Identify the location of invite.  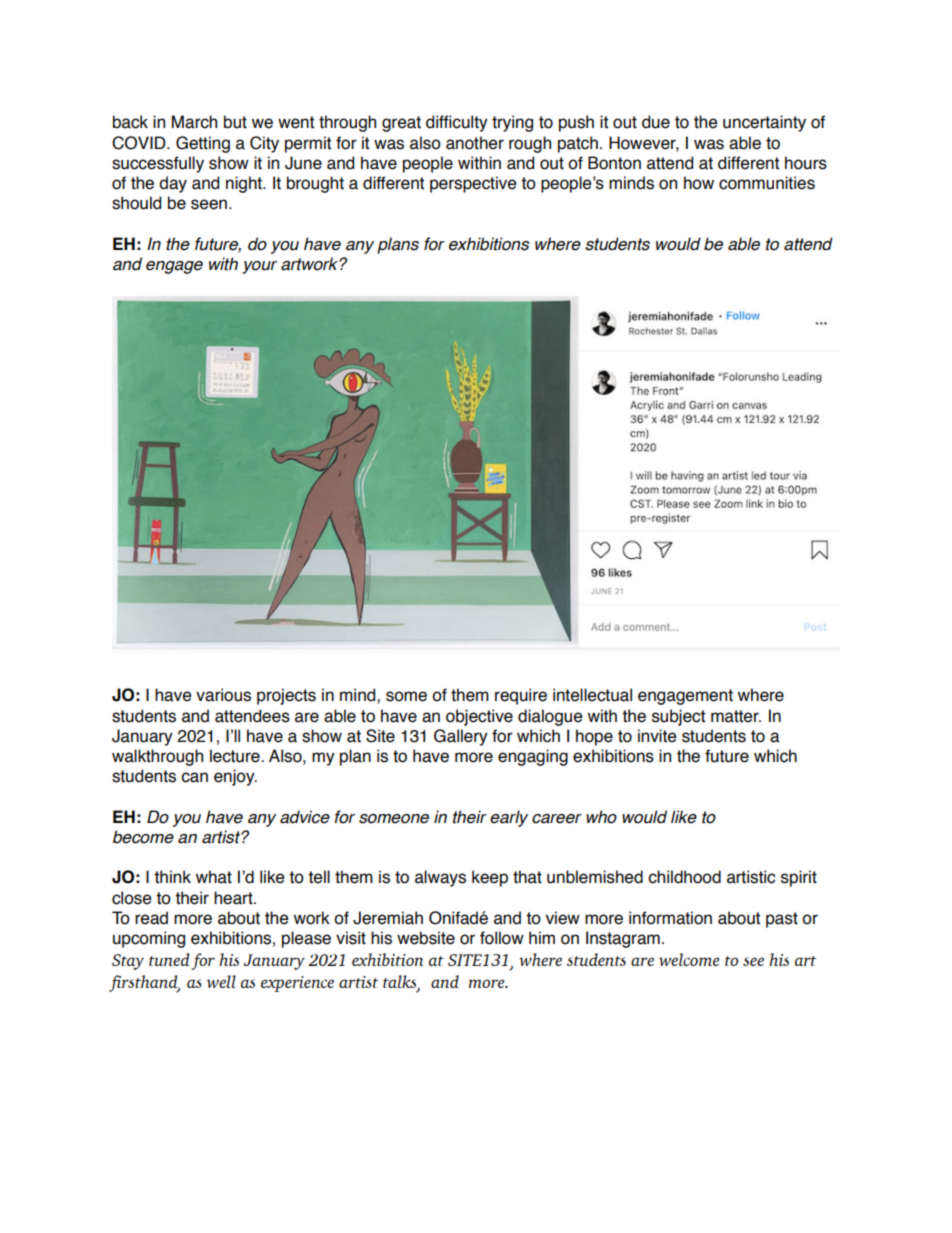
(657, 736).
